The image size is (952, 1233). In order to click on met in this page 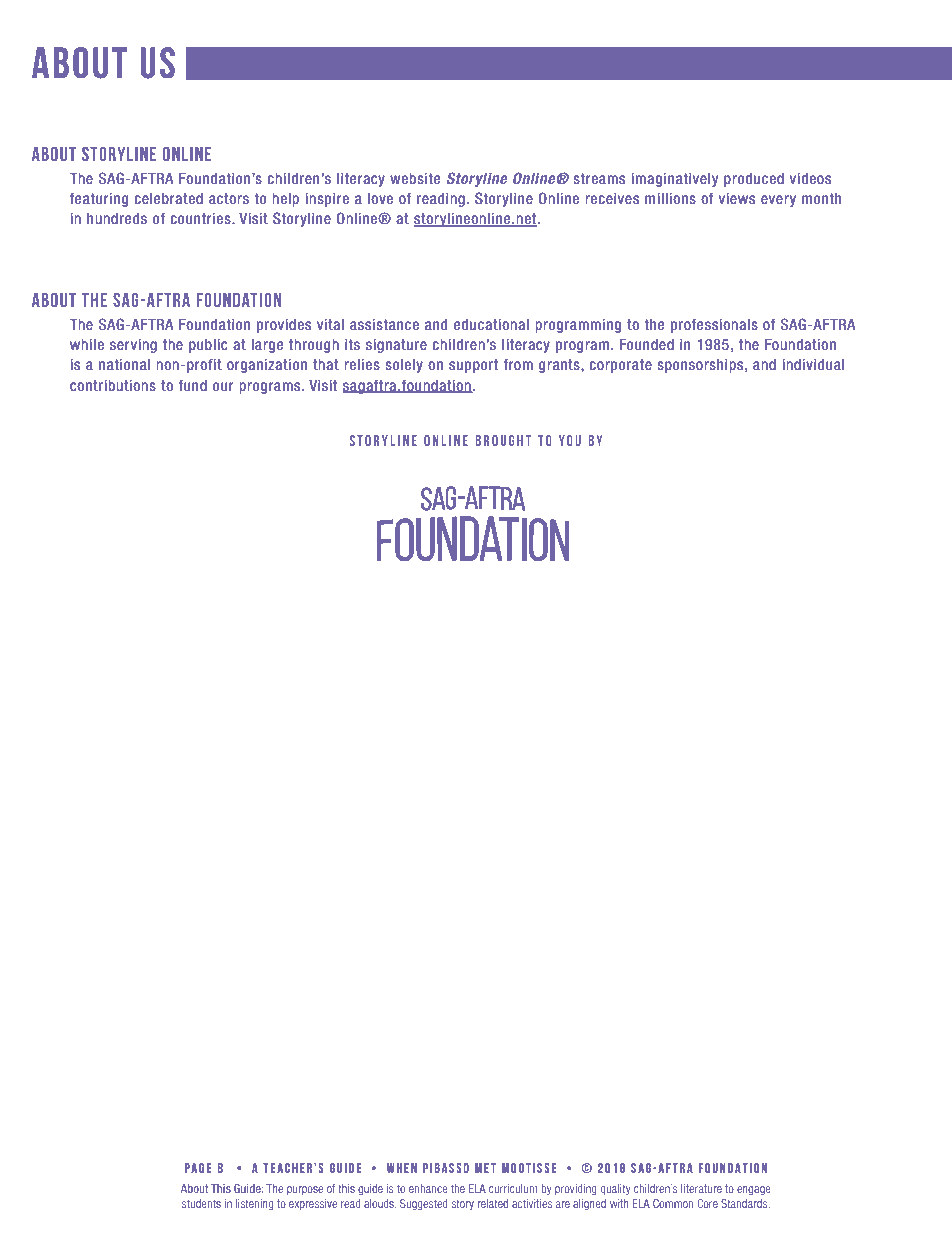, I will do `click(485, 1168)`.
